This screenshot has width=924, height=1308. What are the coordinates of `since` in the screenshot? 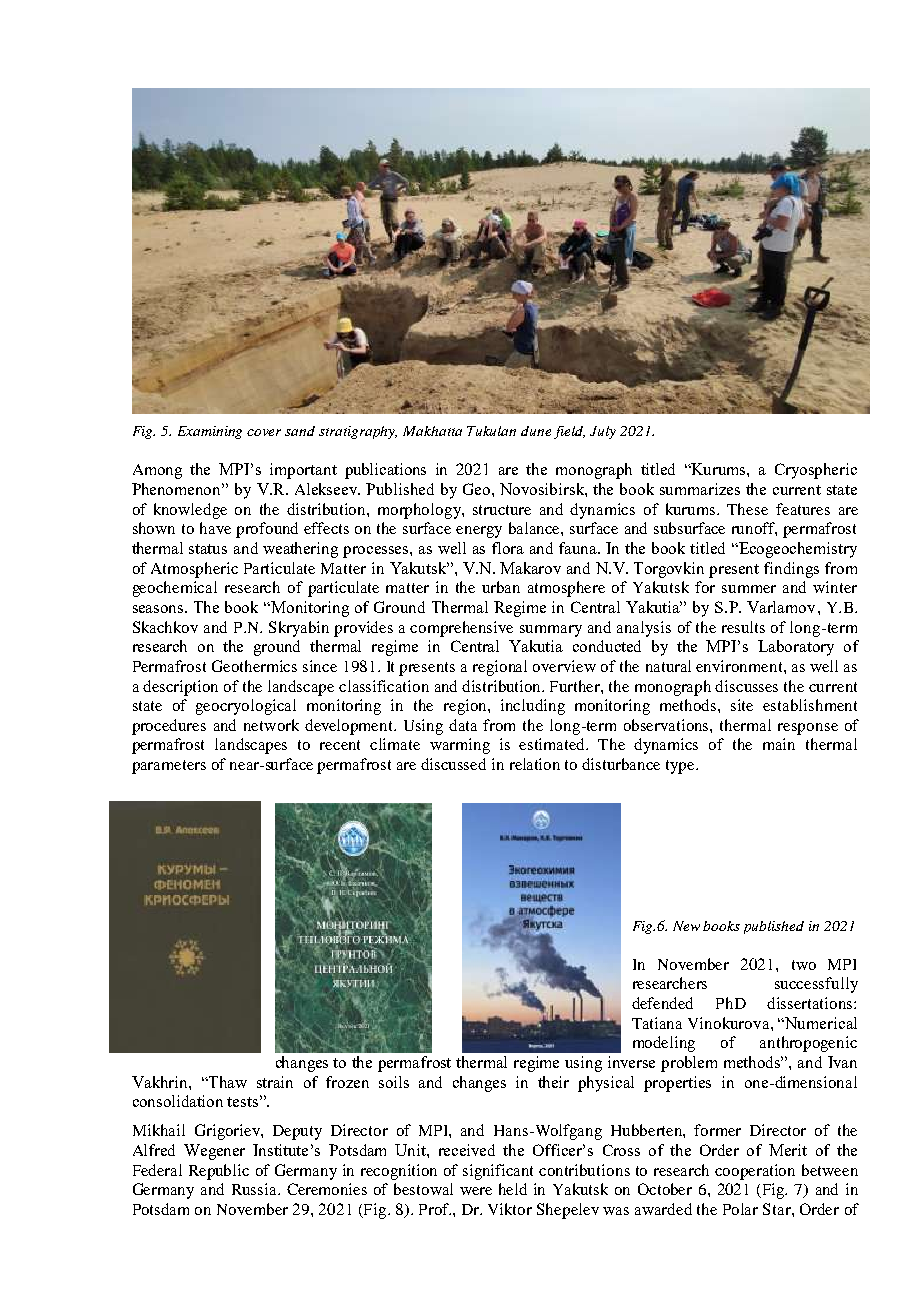 It's located at (320, 666).
